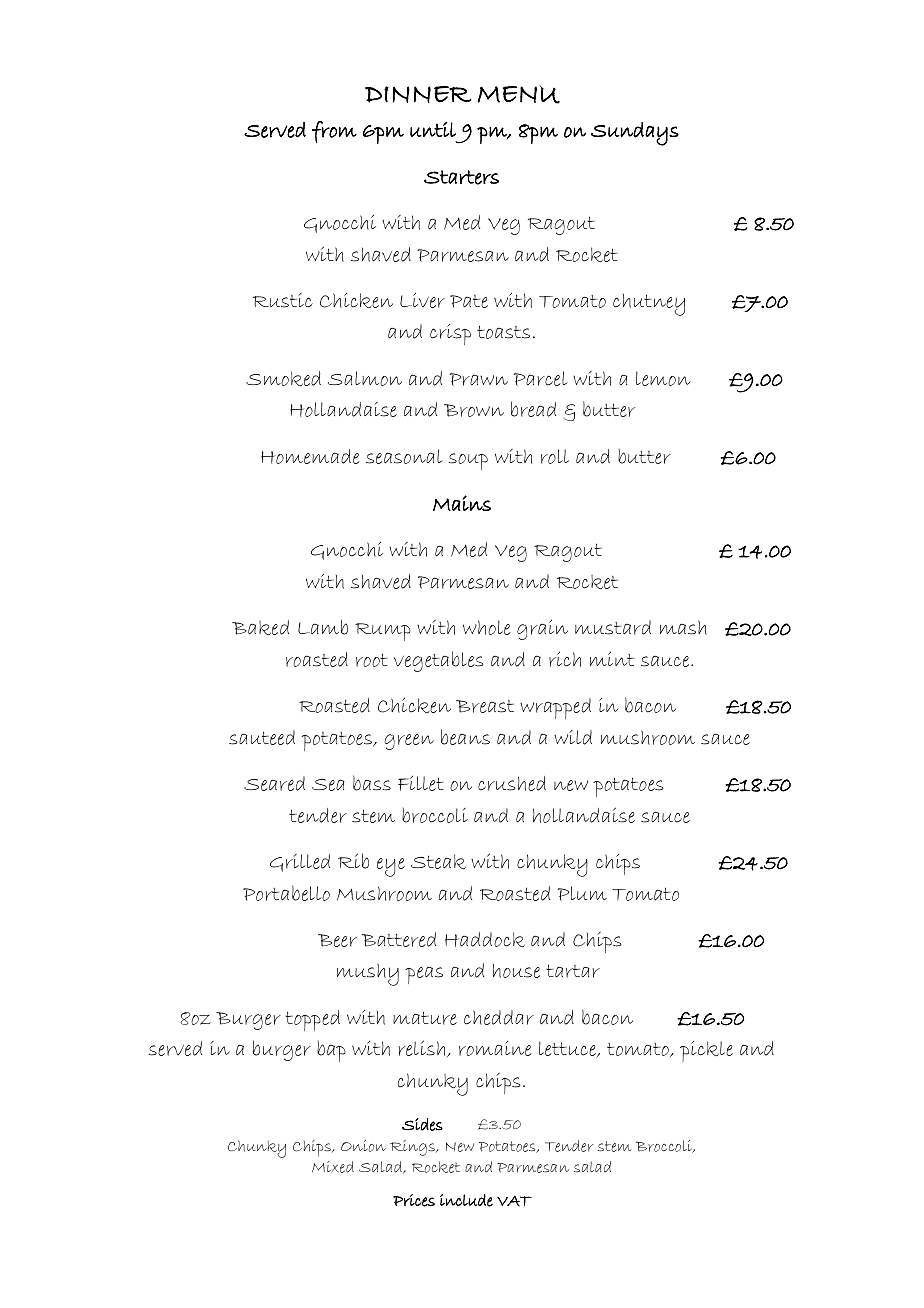 The image size is (924, 1308). What do you see at coordinates (635, 134) in the page?
I see `Sundays` at bounding box center [635, 134].
